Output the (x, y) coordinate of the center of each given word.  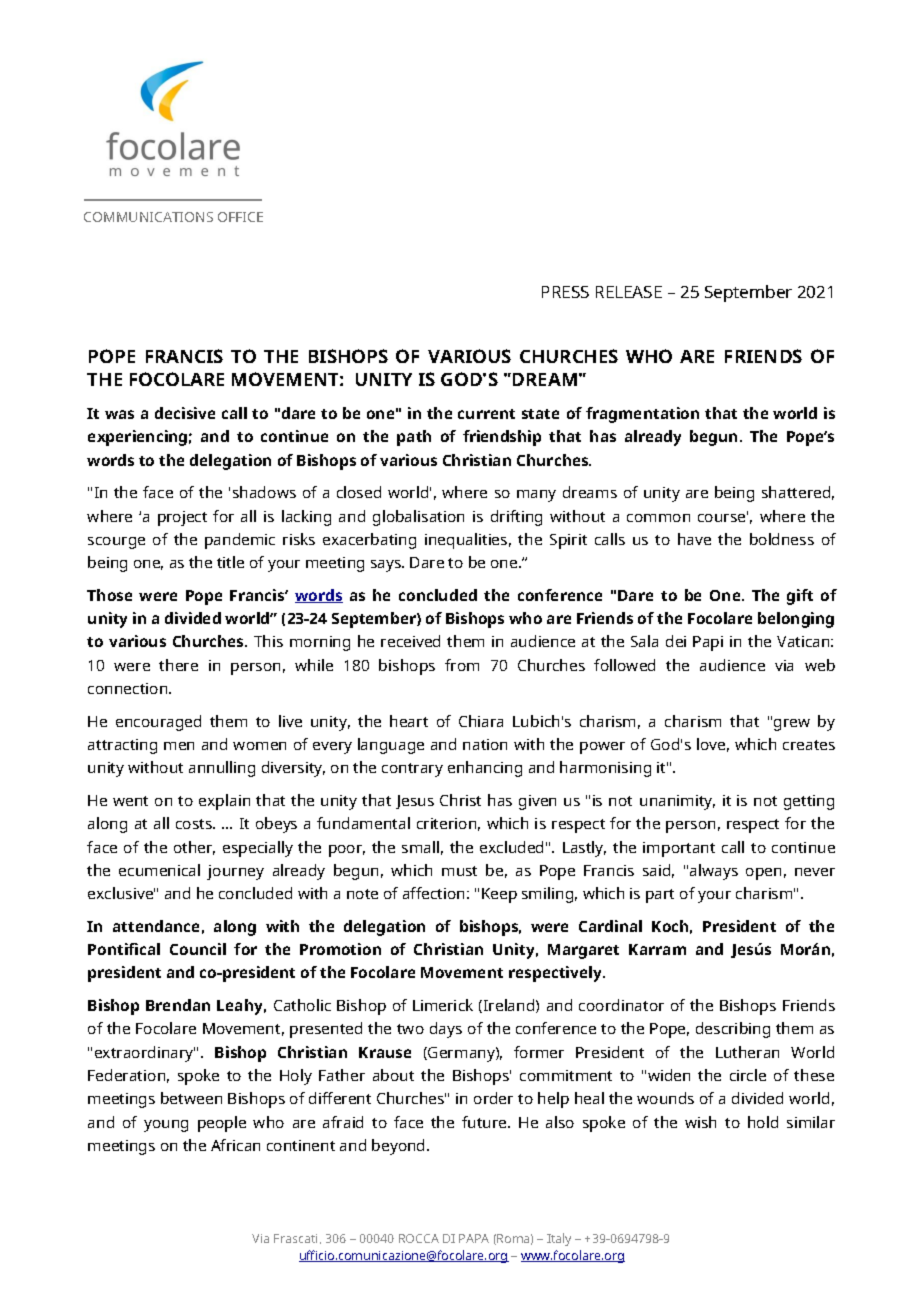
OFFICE (240, 217)
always (714, 872)
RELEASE (629, 292)
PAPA (474, 1238)
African (235, 1145)
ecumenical (159, 870)
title (230, 562)
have (694, 539)
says (387, 566)
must (459, 871)
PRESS (565, 292)
